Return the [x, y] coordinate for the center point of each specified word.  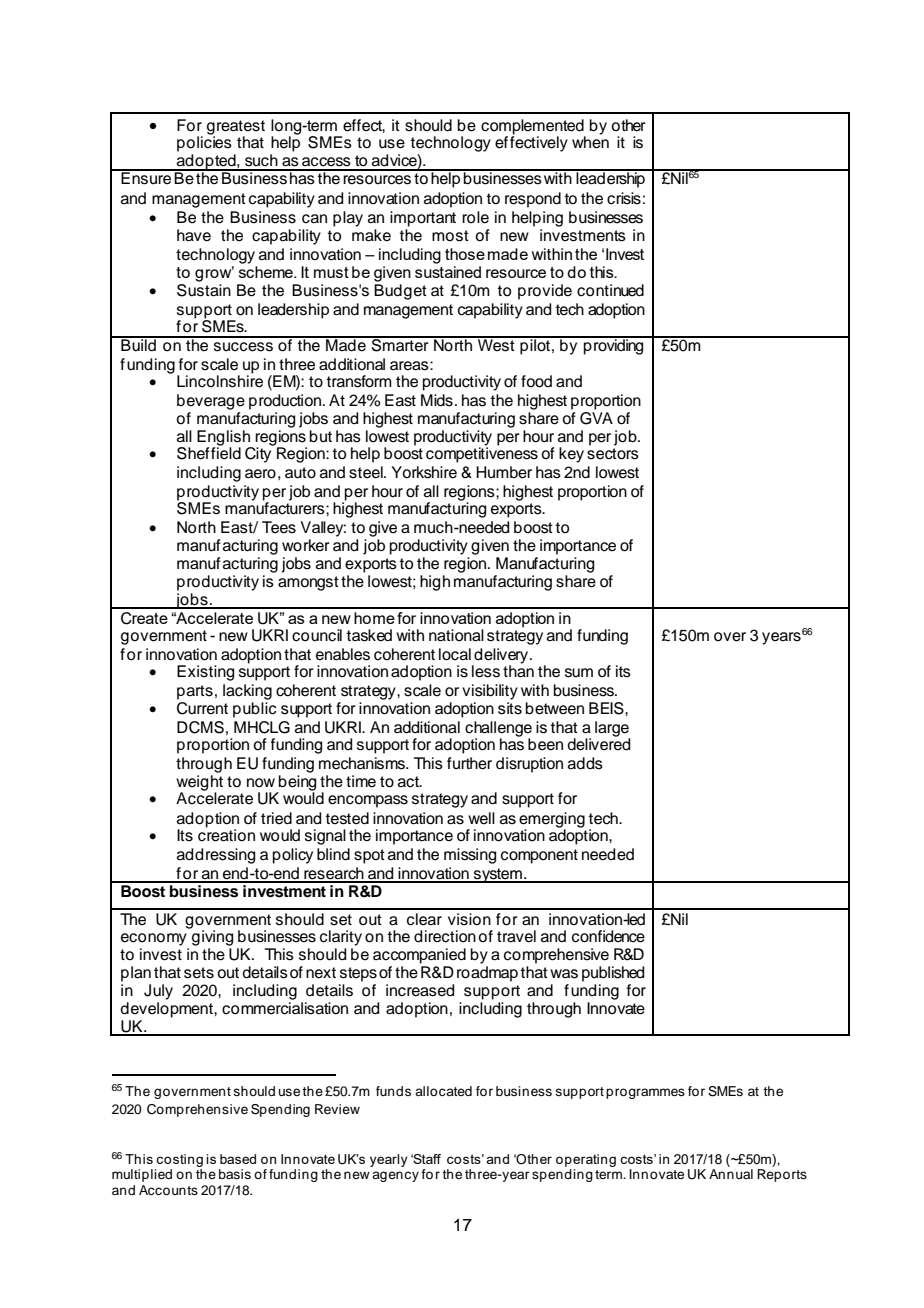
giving [211, 937]
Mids [437, 400]
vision [469, 919]
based [238, 1159]
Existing [205, 673]
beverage [211, 402]
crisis [624, 198]
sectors [613, 454]
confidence [608, 936]
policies [204, 143]
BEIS [607, 708]
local [455, 654]
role [475, 217]
